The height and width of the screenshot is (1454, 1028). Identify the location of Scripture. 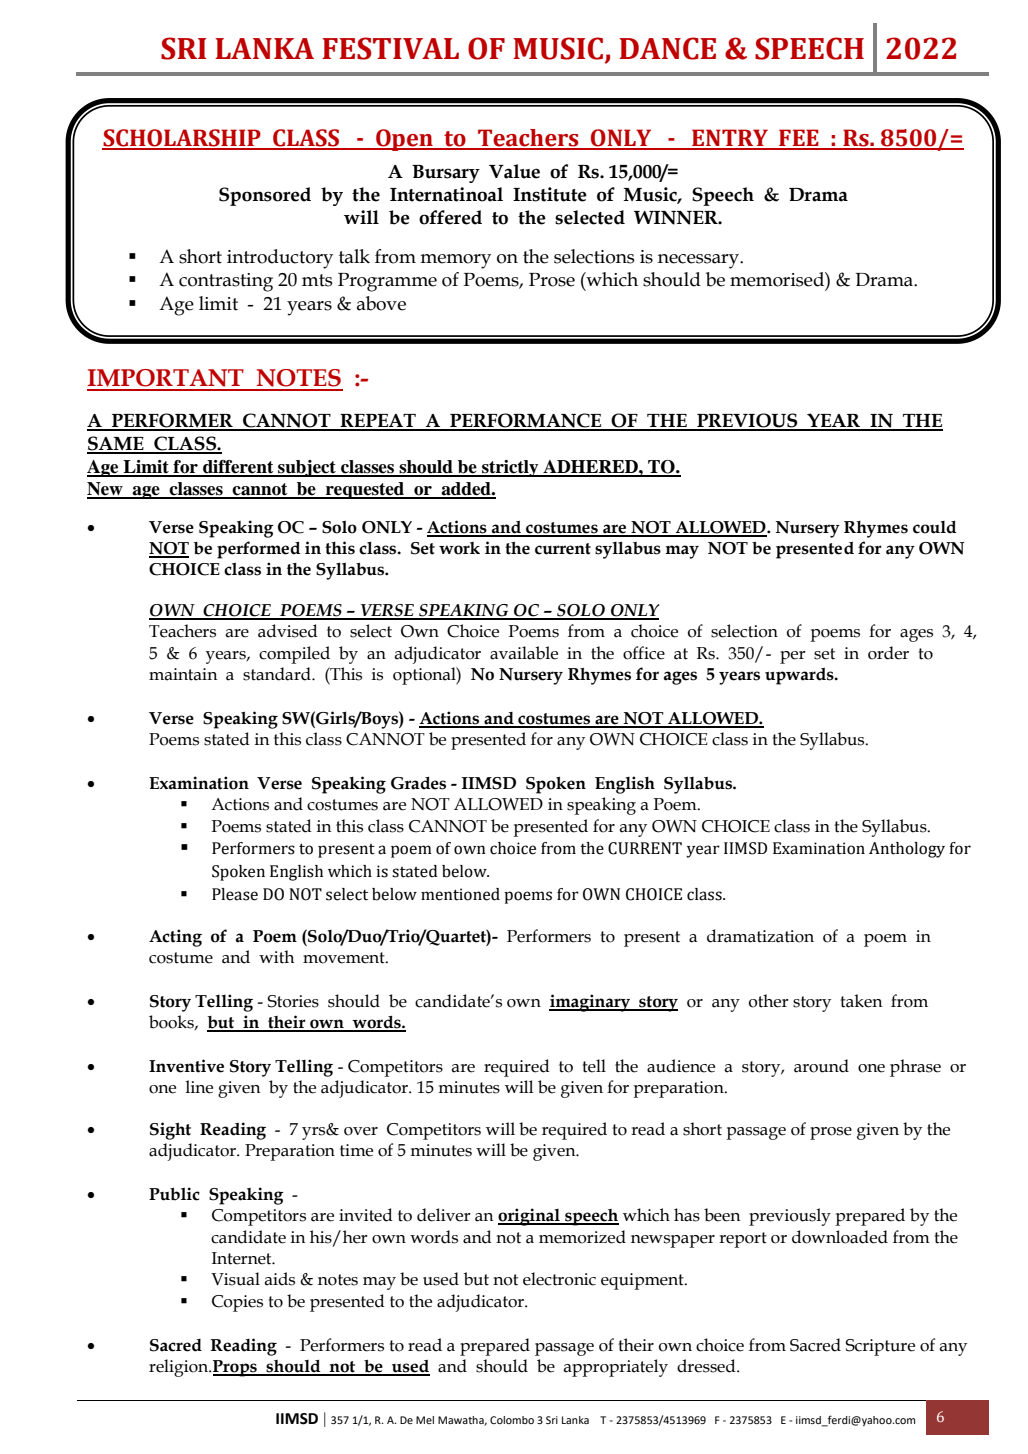
(880, 1347).
